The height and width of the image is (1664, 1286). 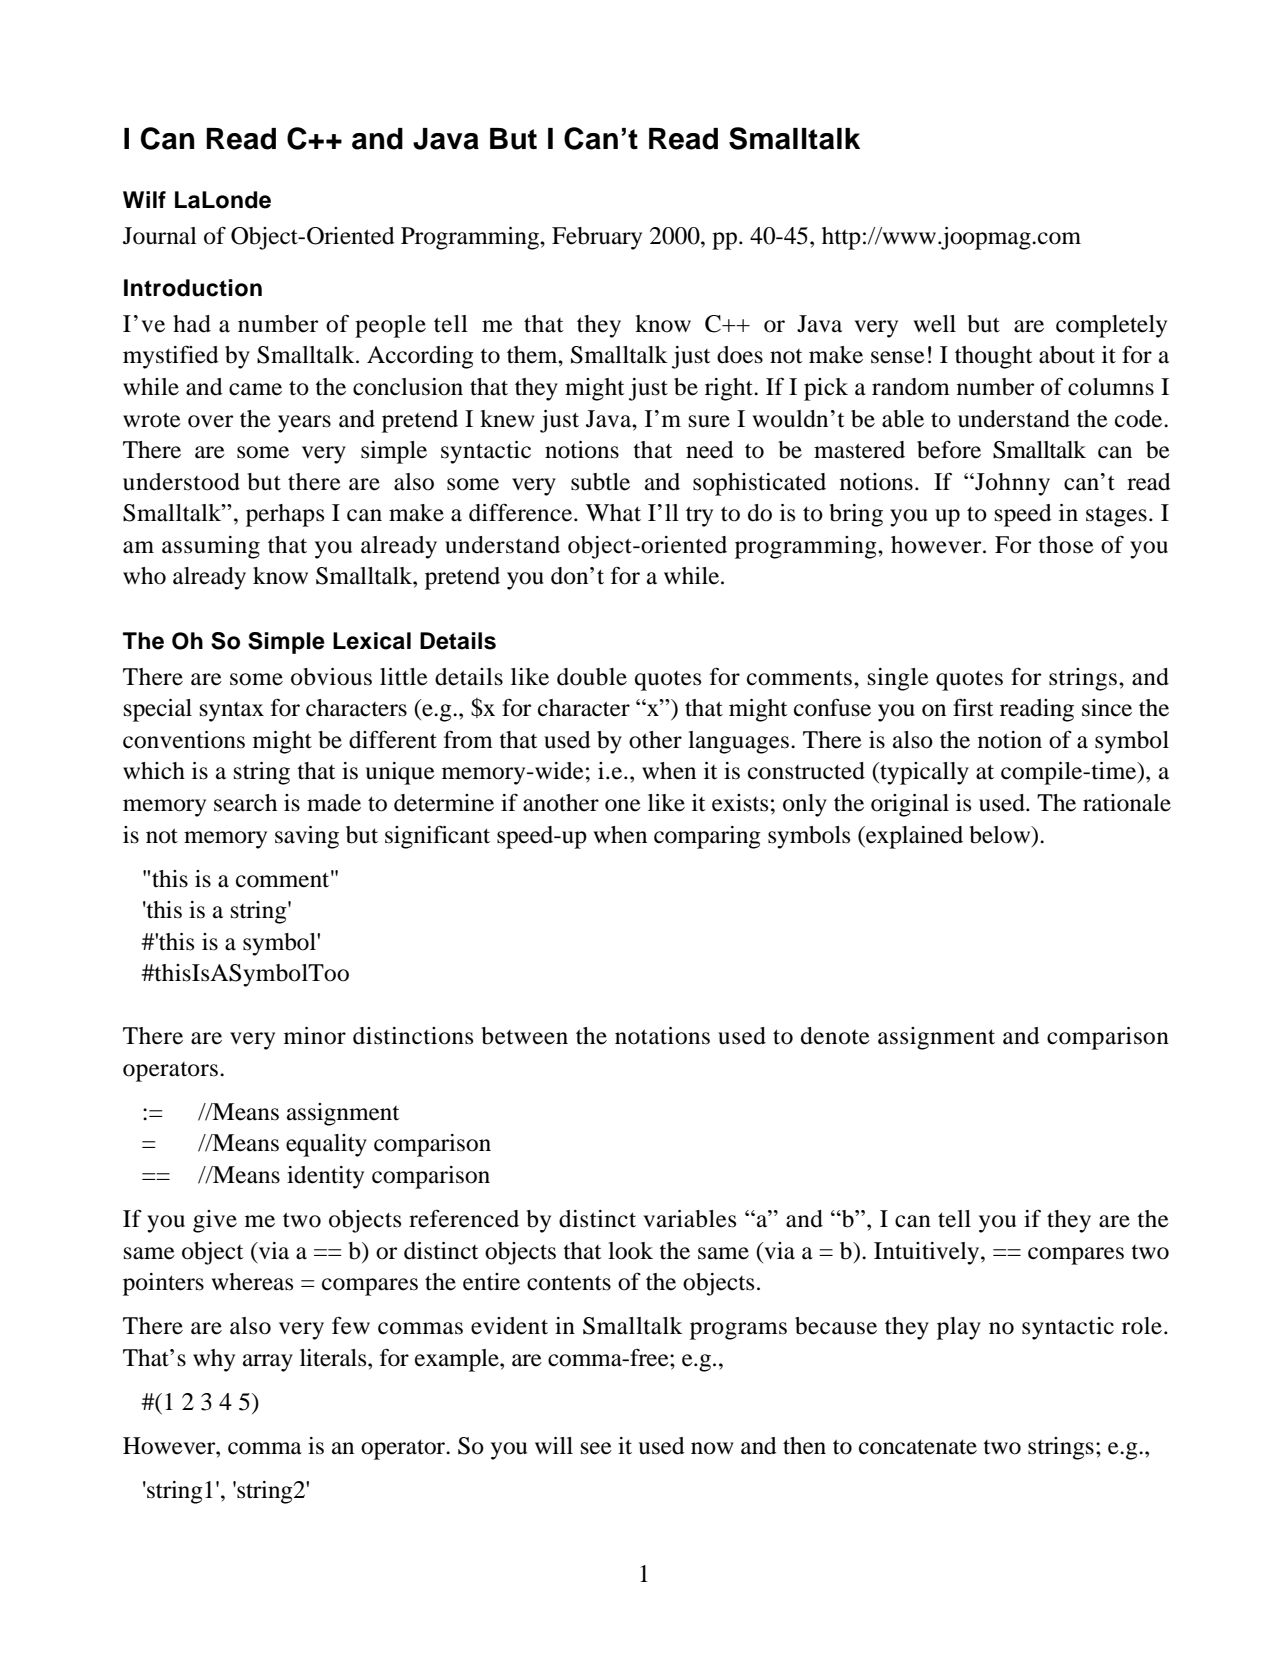 What do you see at coordinates (835, 1036) in the image?
I see `denote` at bounding box center [835, 1036].
